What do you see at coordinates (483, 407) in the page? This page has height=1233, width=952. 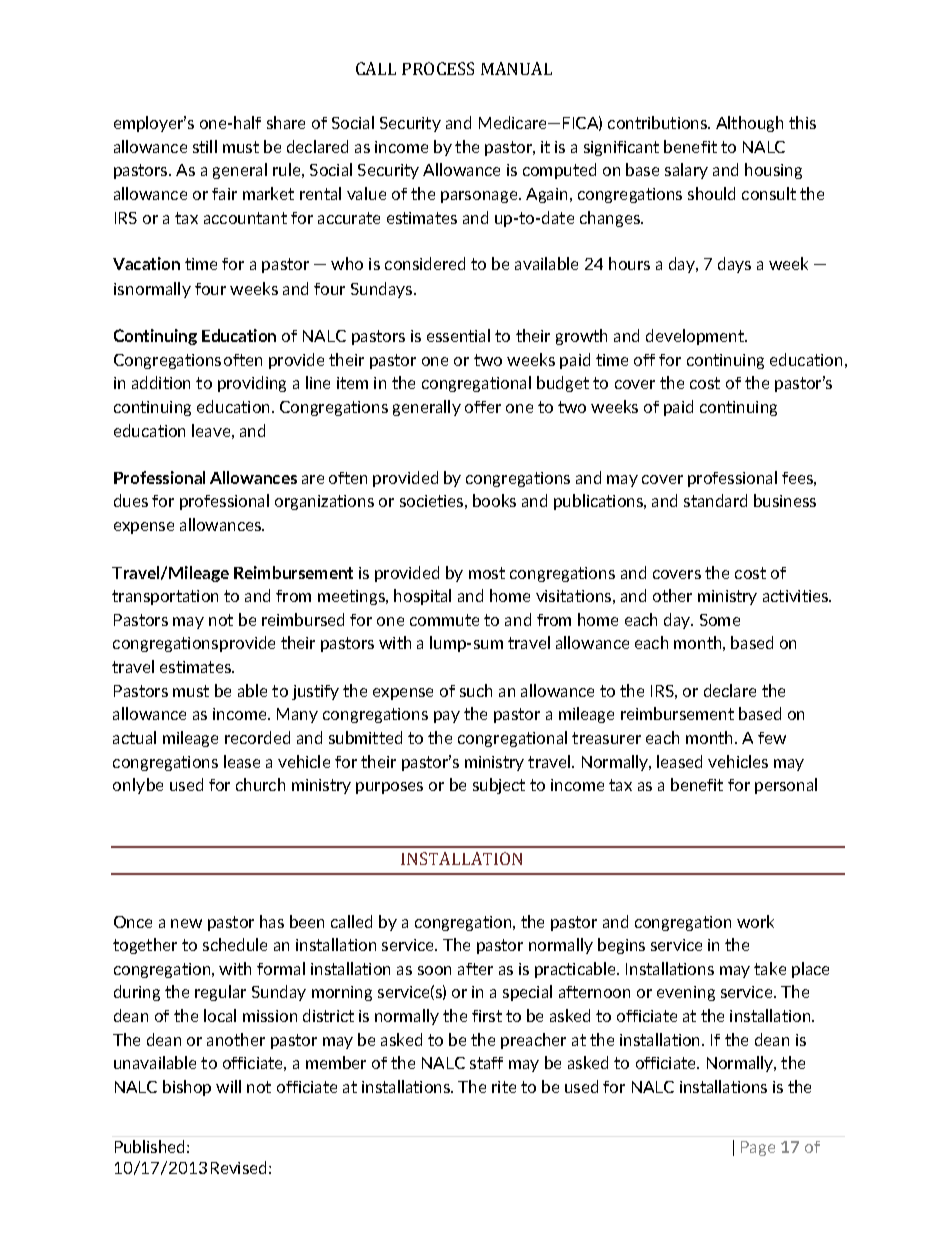 I see `offer` at bounding box center [483, 407].
